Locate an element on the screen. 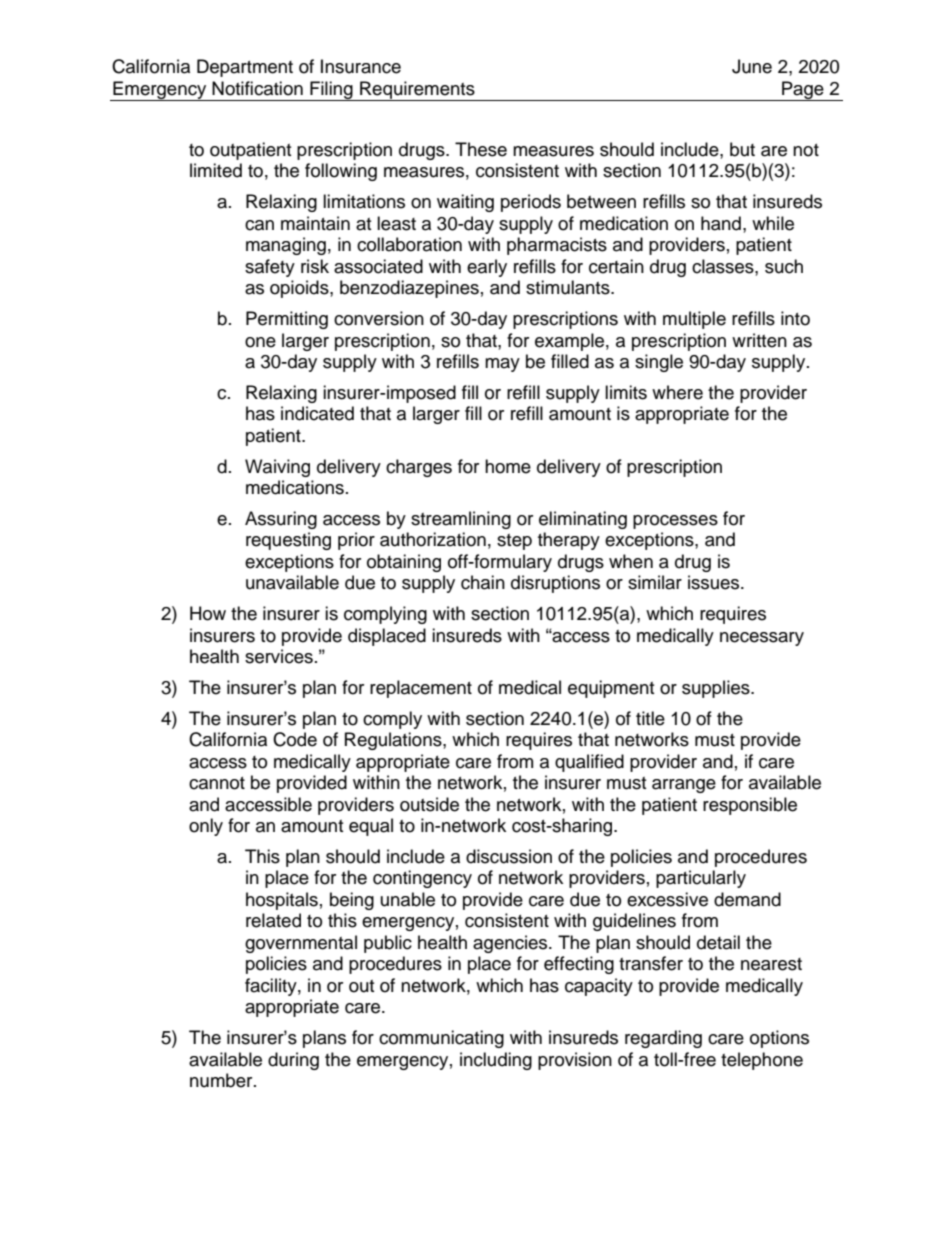  chain is located at coordinates (483, 582).
